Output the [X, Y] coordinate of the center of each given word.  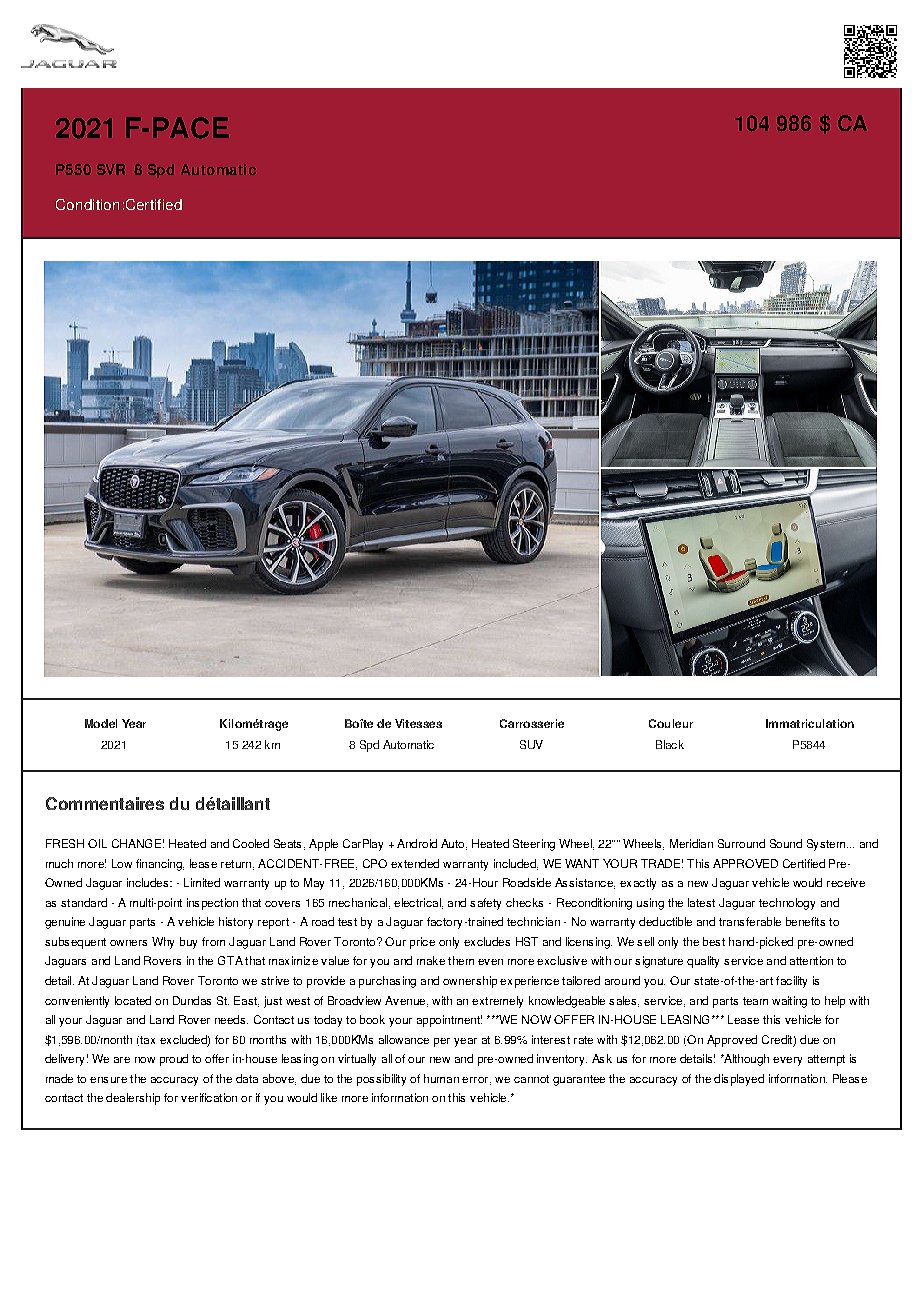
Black [670, 744]
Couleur [671, 723]
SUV [531, 744]
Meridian [691, 843]
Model [101, 723]
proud [174, 1060]
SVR [111, 169]
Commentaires [105, 803]
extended [415, 863]
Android [417, 843]
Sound [786, 843]
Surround [741, 843]
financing [160, 865]
